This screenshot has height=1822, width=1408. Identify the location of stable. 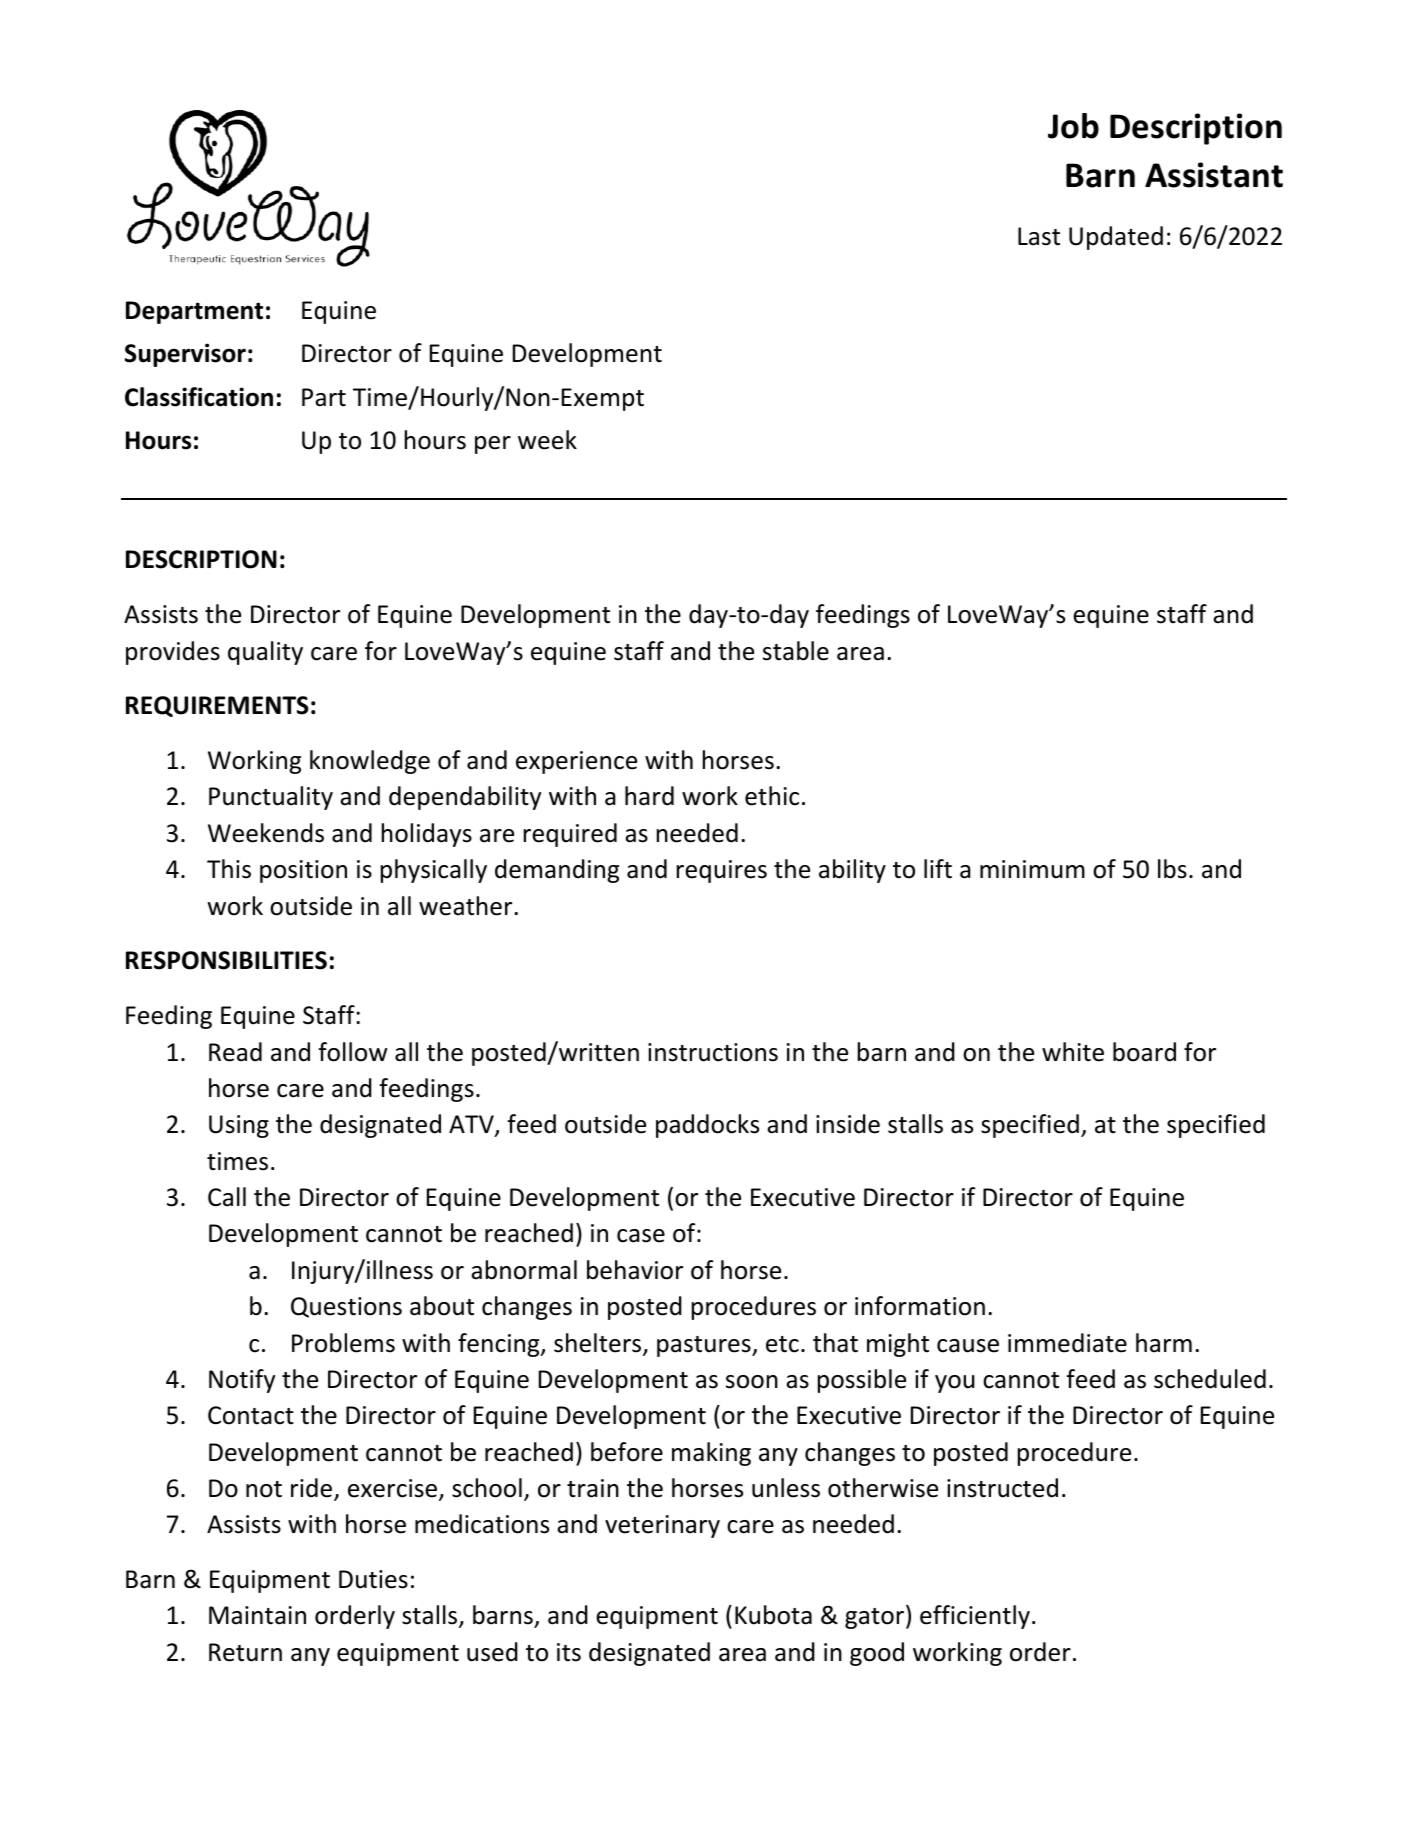
(796, 651).
